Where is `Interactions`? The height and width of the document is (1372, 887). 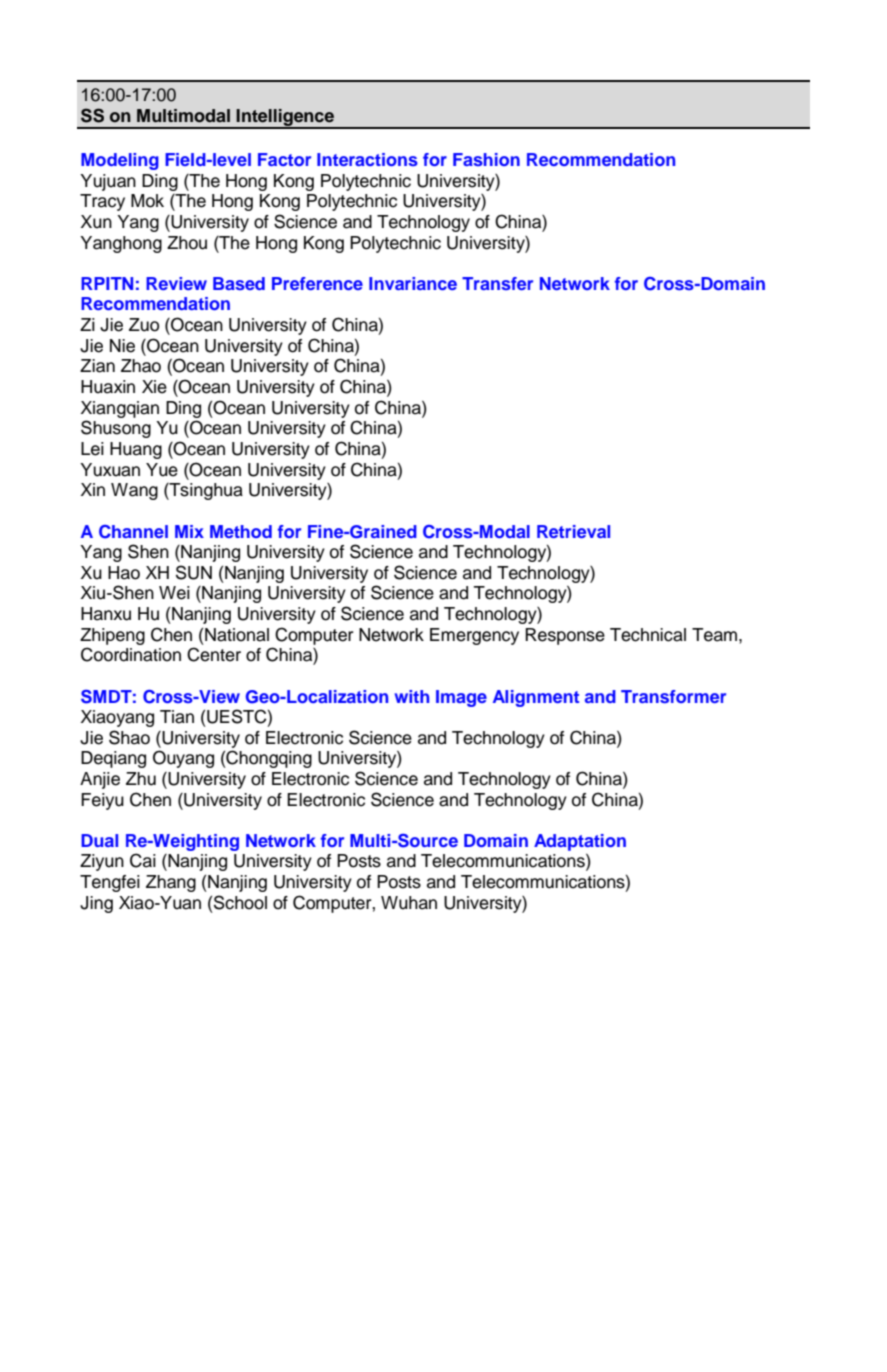 Interactions is located at coordinates (367, 159).
